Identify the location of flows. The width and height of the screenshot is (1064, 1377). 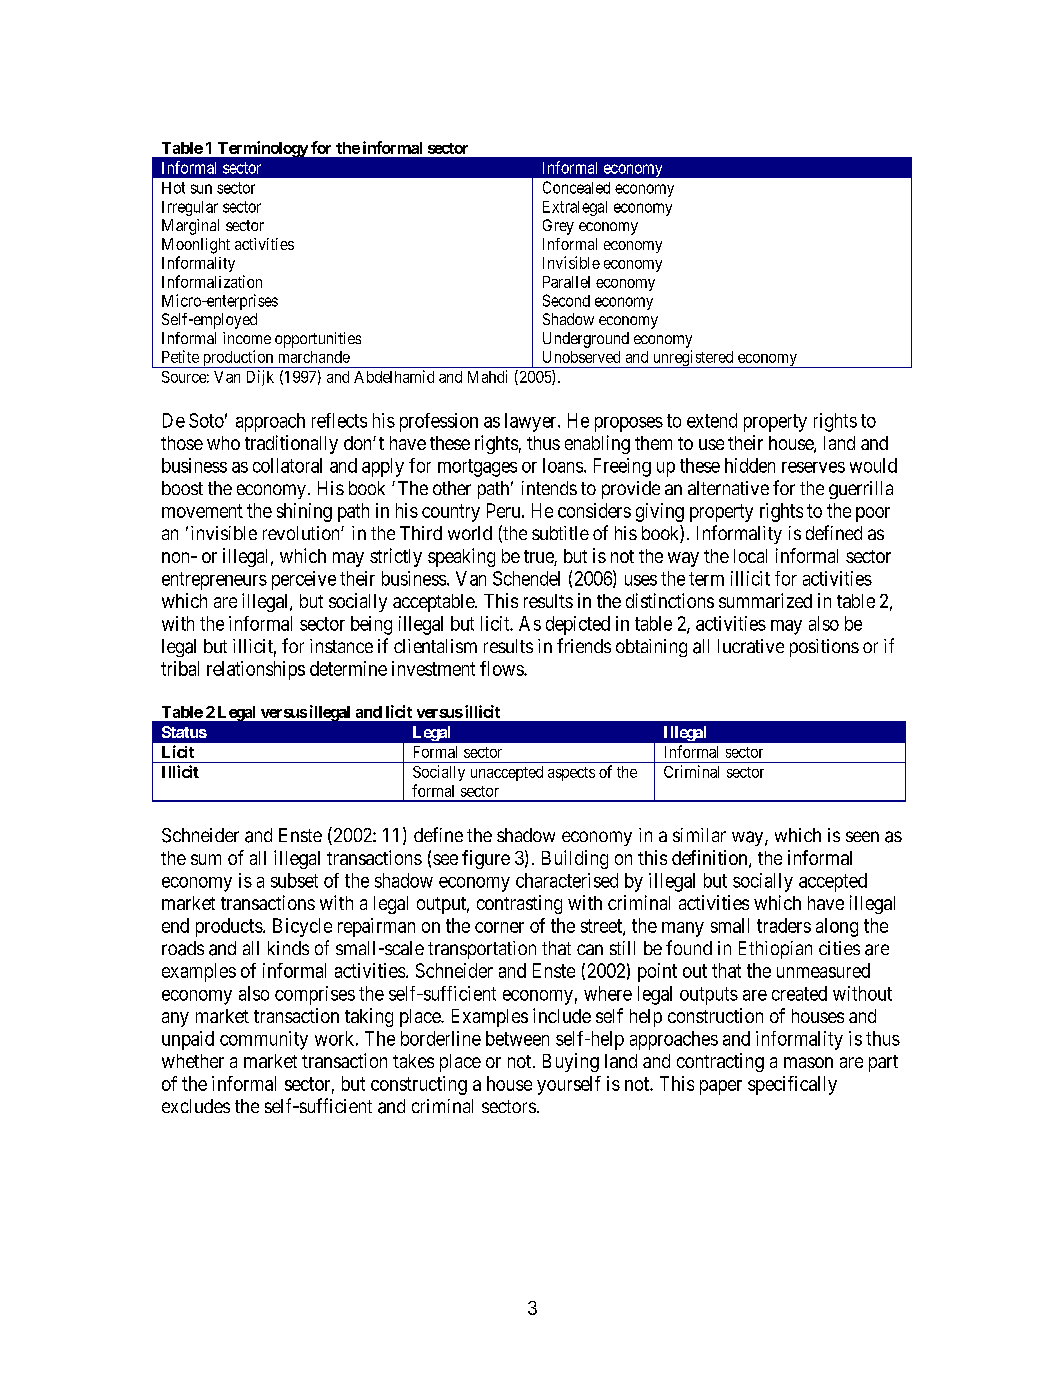
(502, 668).
